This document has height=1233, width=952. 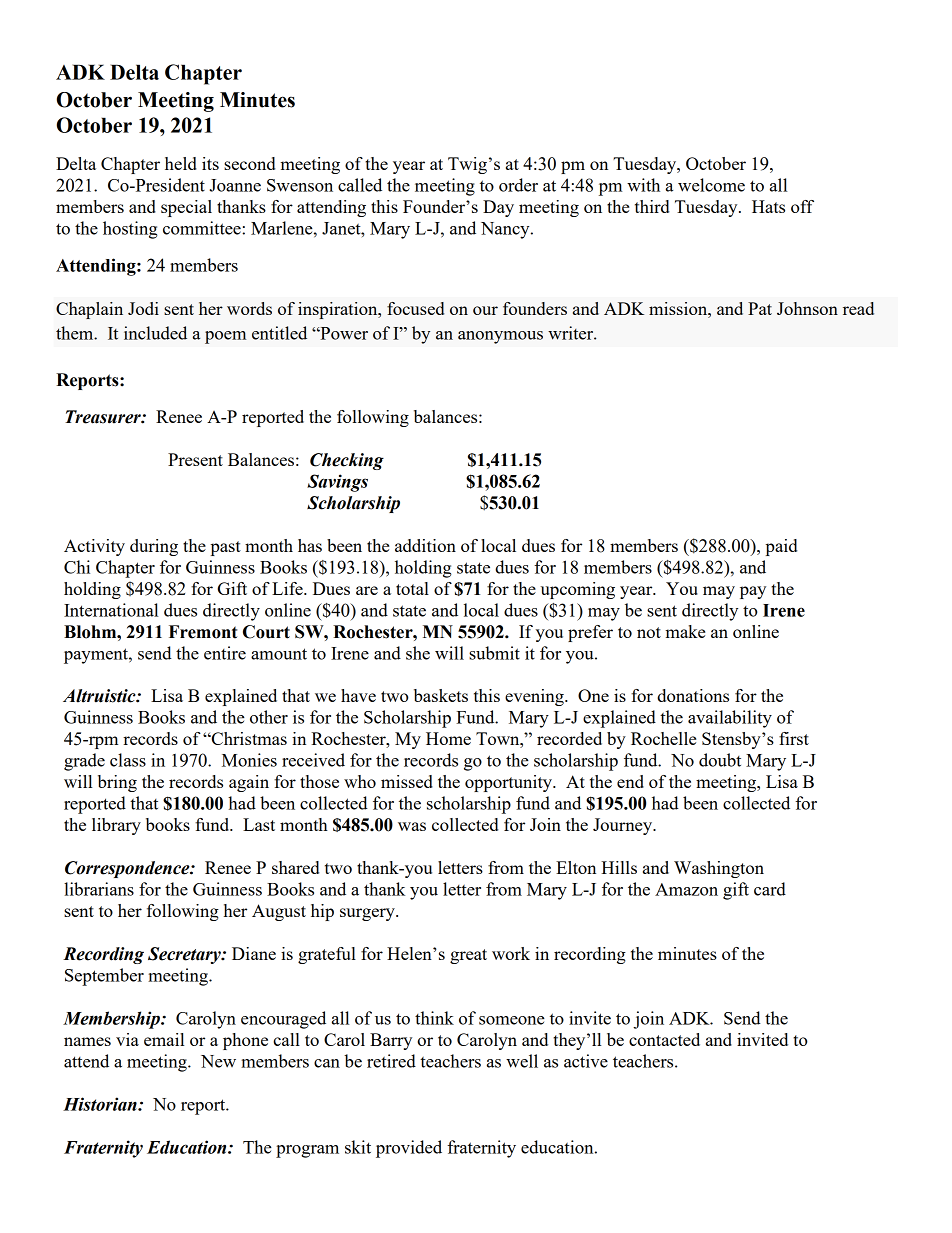 What do you see at coordinates (425, 545) in the document?
I see `addition` at bounding box center [425, 545].
